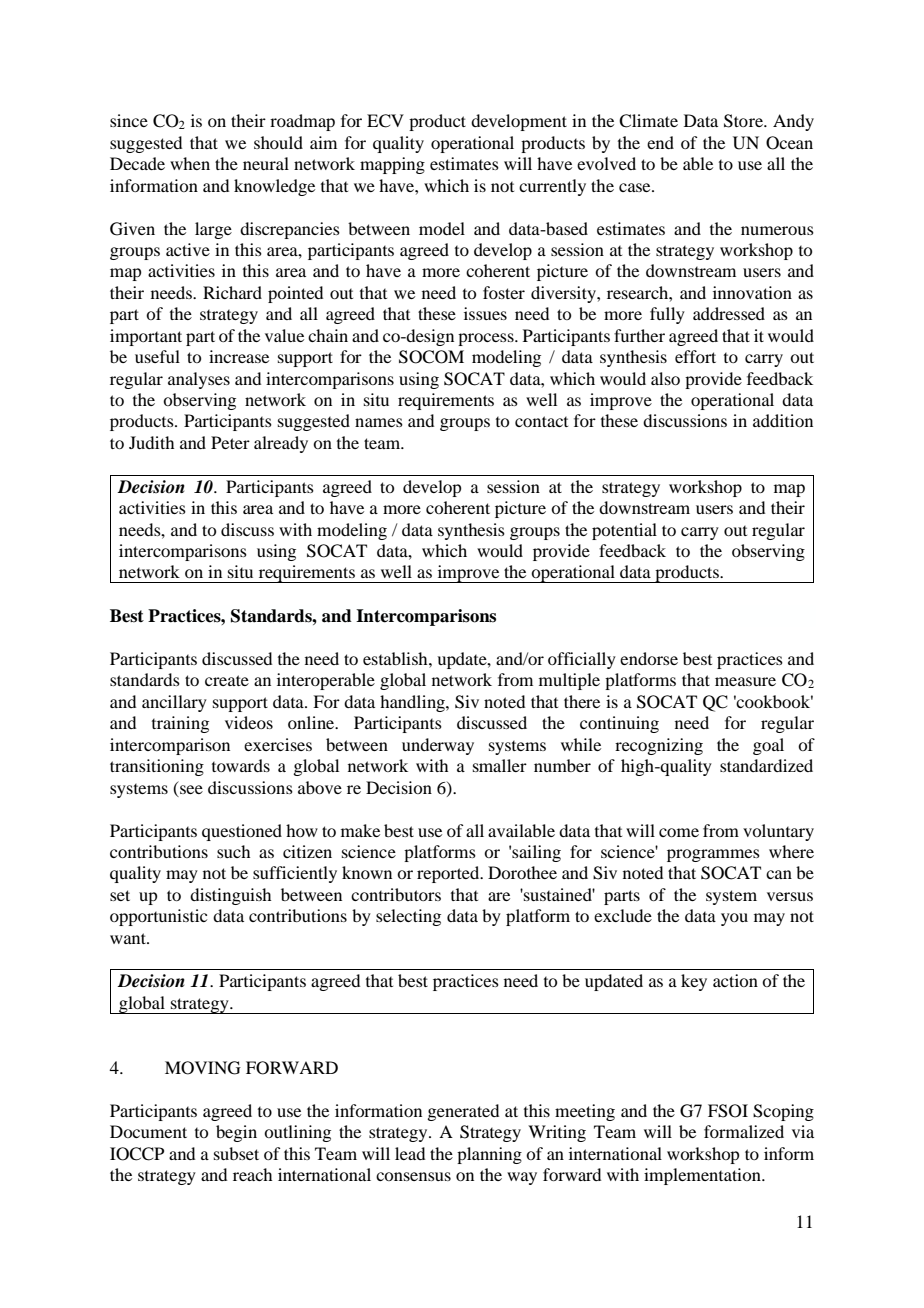 The height and width of the screenshot is (1308, 924). What do you see at coordinates (227, 680) in the screenshot?
I see `create` at bounding box center [227, 680].
